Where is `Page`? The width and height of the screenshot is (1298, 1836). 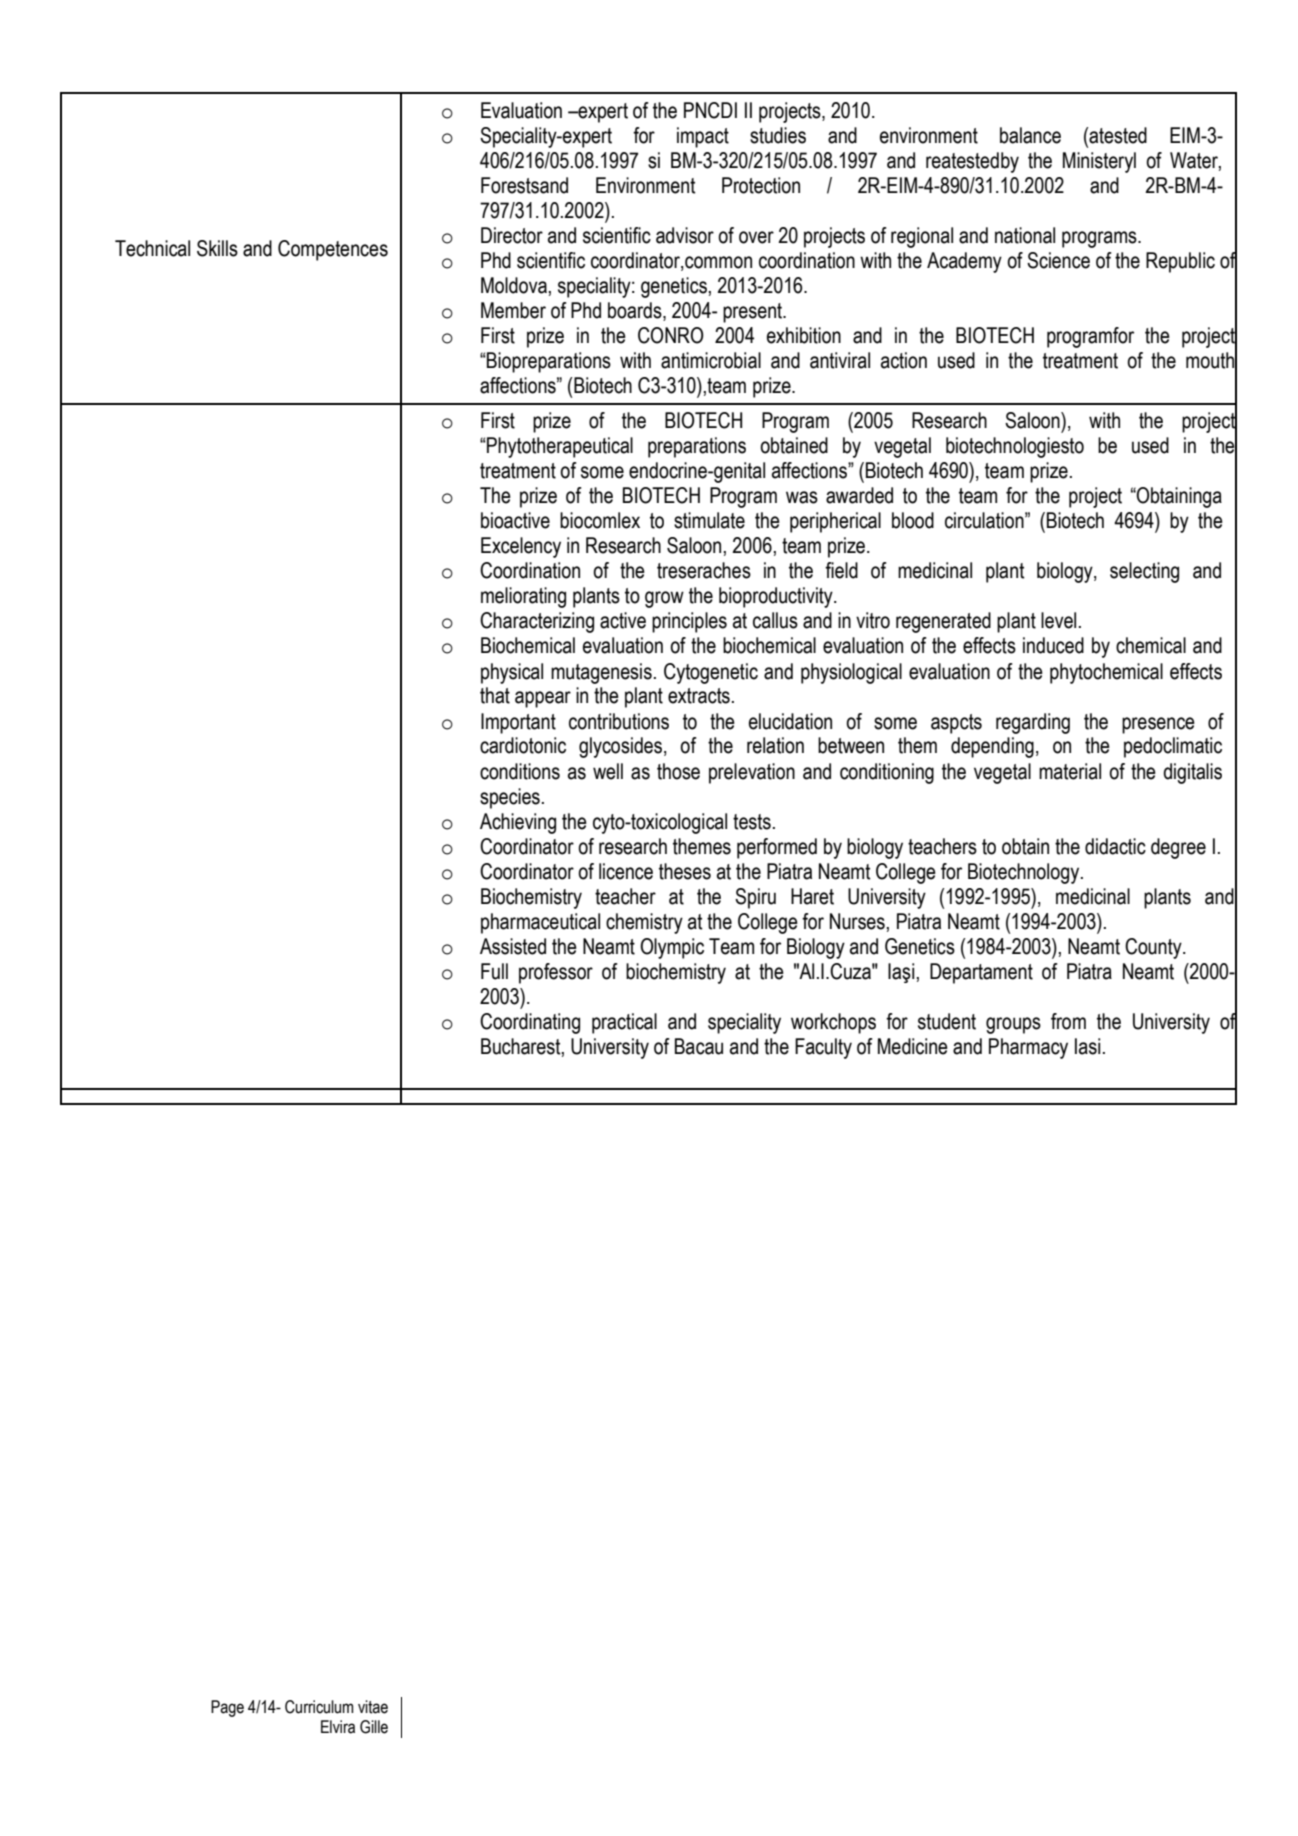
Page is located at coordinates (227, 1708).
